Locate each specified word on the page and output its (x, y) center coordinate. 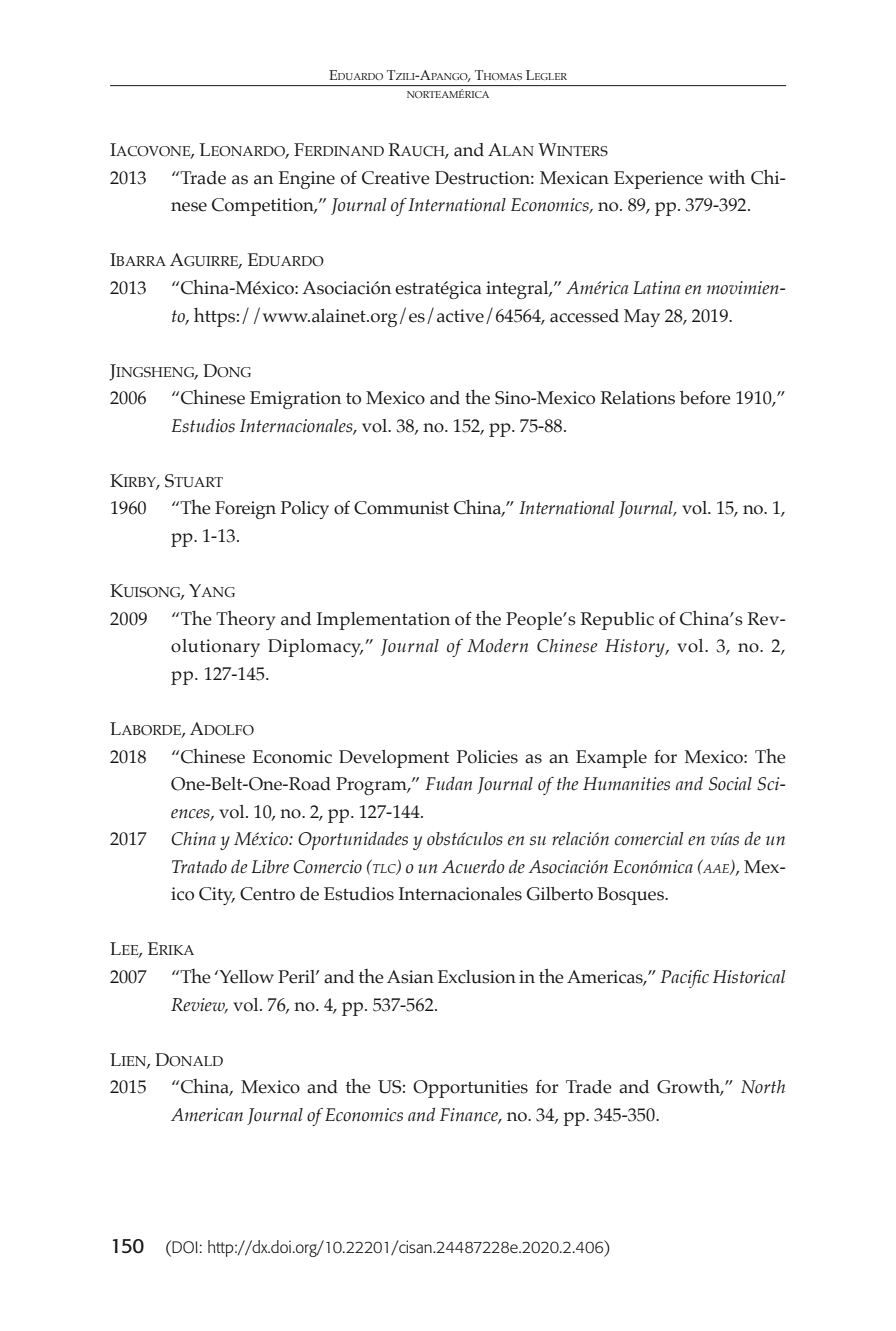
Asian (410, 977)
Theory (245, 620)
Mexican (574, 178)
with (727, 176)
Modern (497, 645)
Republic (617, 621)
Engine (307, 180)
